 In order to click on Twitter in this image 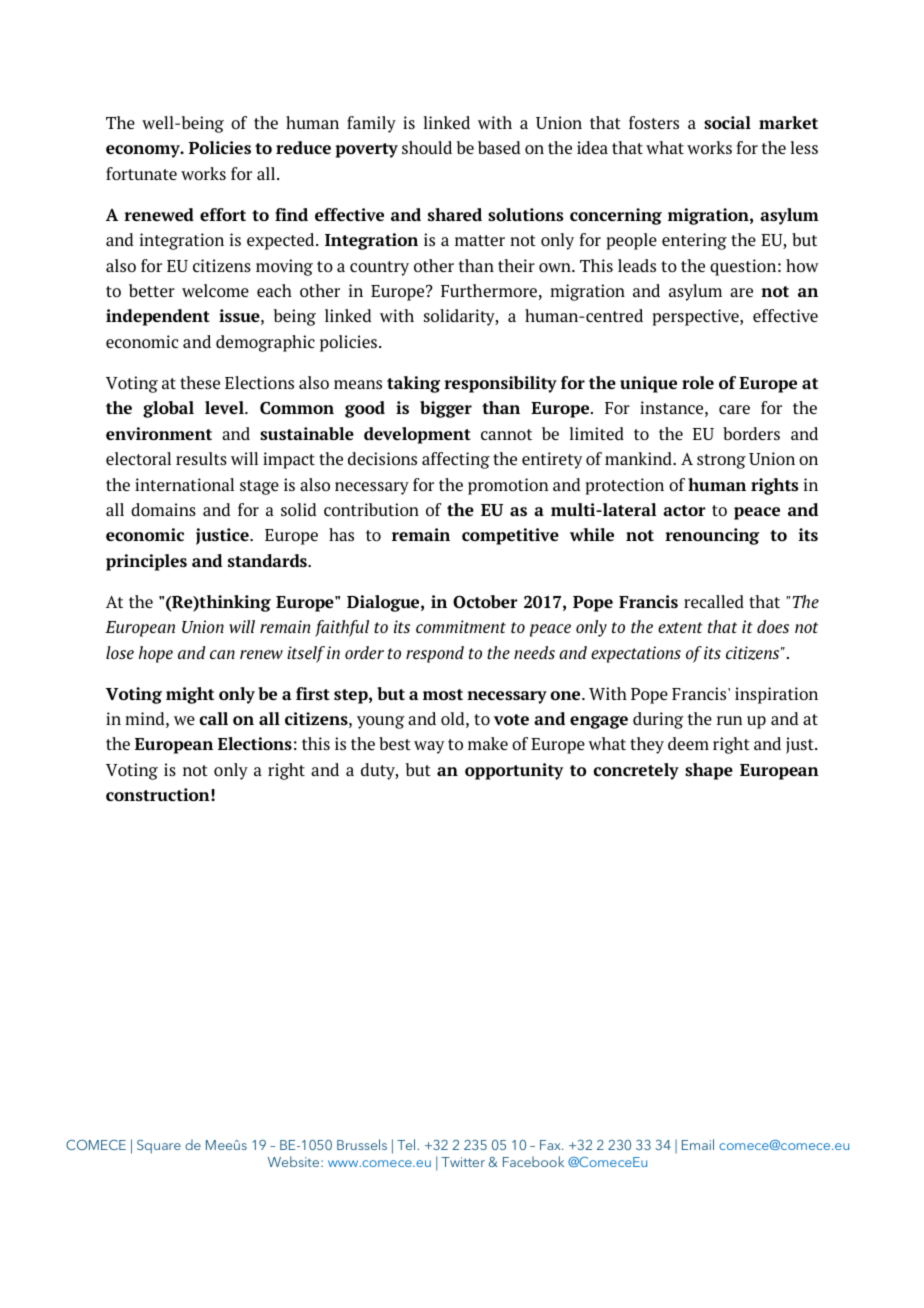, I will do `click(463, 1162)`.
